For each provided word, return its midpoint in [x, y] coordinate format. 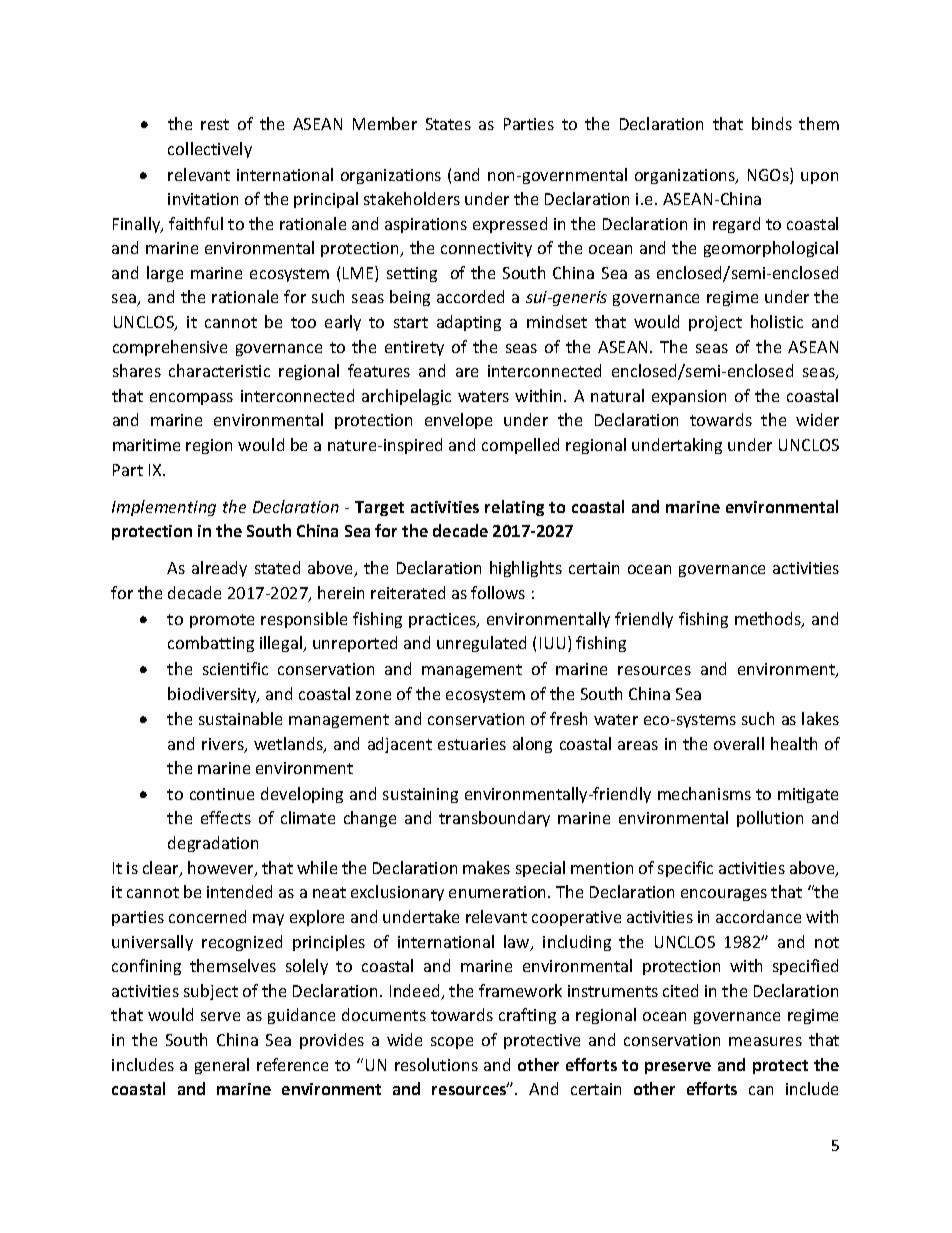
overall [739, 743]
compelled [520, 446]
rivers [224, 745]
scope [452, 1043]
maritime [146, 445]
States [448, 124]
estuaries [472, 744]
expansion [689, 397]
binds [772, 123]
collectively [210, 150]
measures [765, 1041]
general [222, 1066]
